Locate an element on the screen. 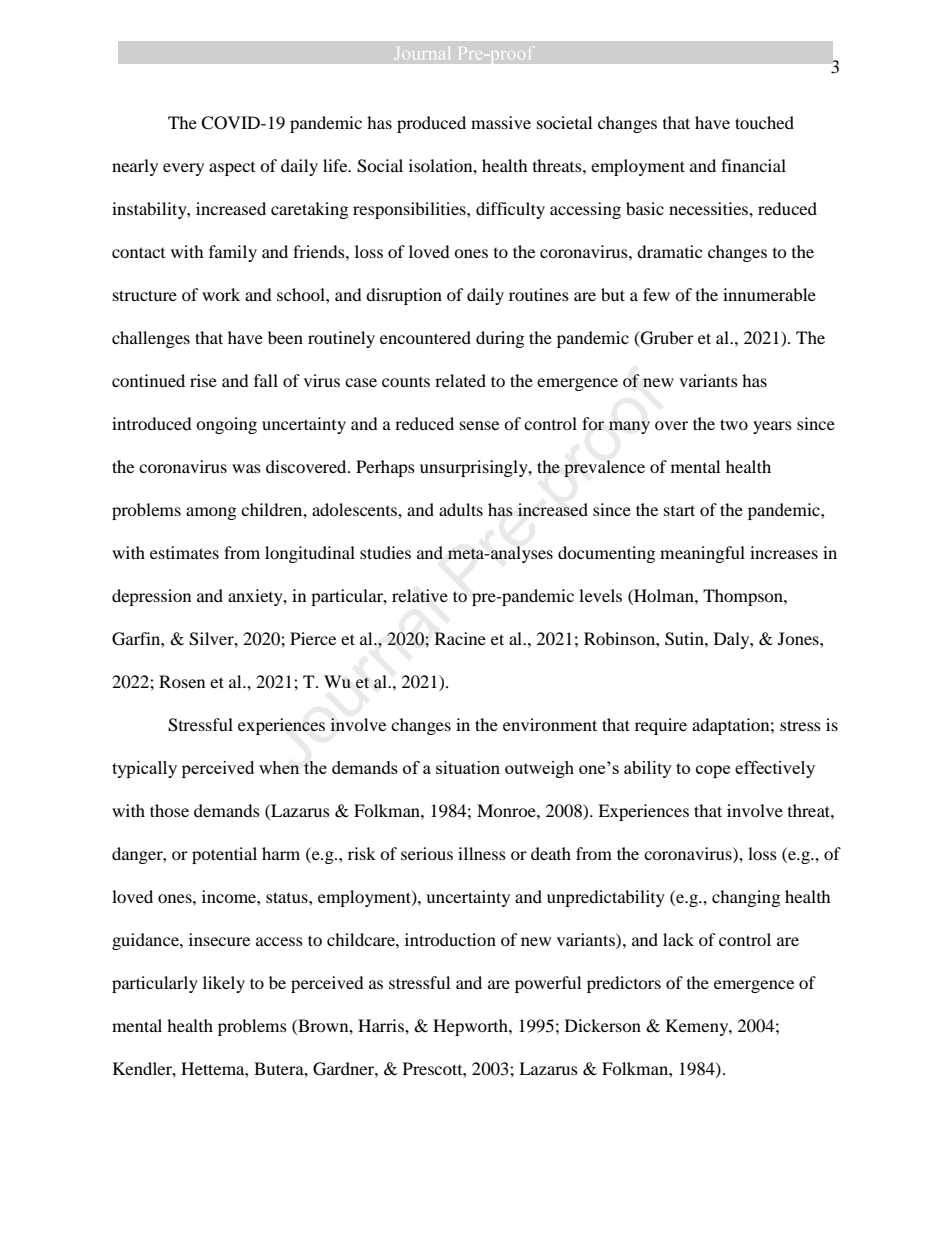 The width and height of the screenshot is (952, 1233). aspect is located at coordinates (232, 169).
